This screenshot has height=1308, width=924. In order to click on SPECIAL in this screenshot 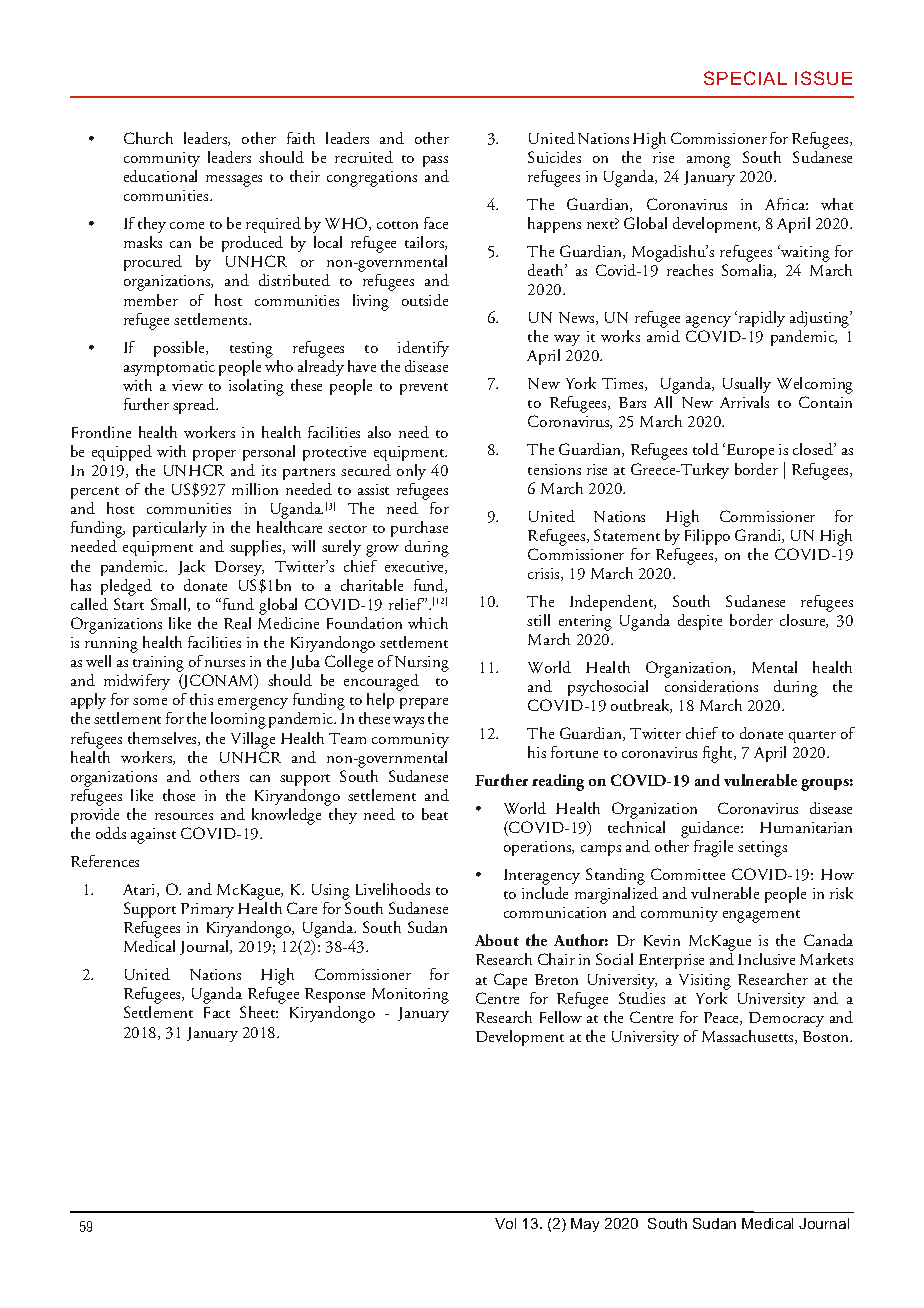, I will do `click(745, 78)`.
